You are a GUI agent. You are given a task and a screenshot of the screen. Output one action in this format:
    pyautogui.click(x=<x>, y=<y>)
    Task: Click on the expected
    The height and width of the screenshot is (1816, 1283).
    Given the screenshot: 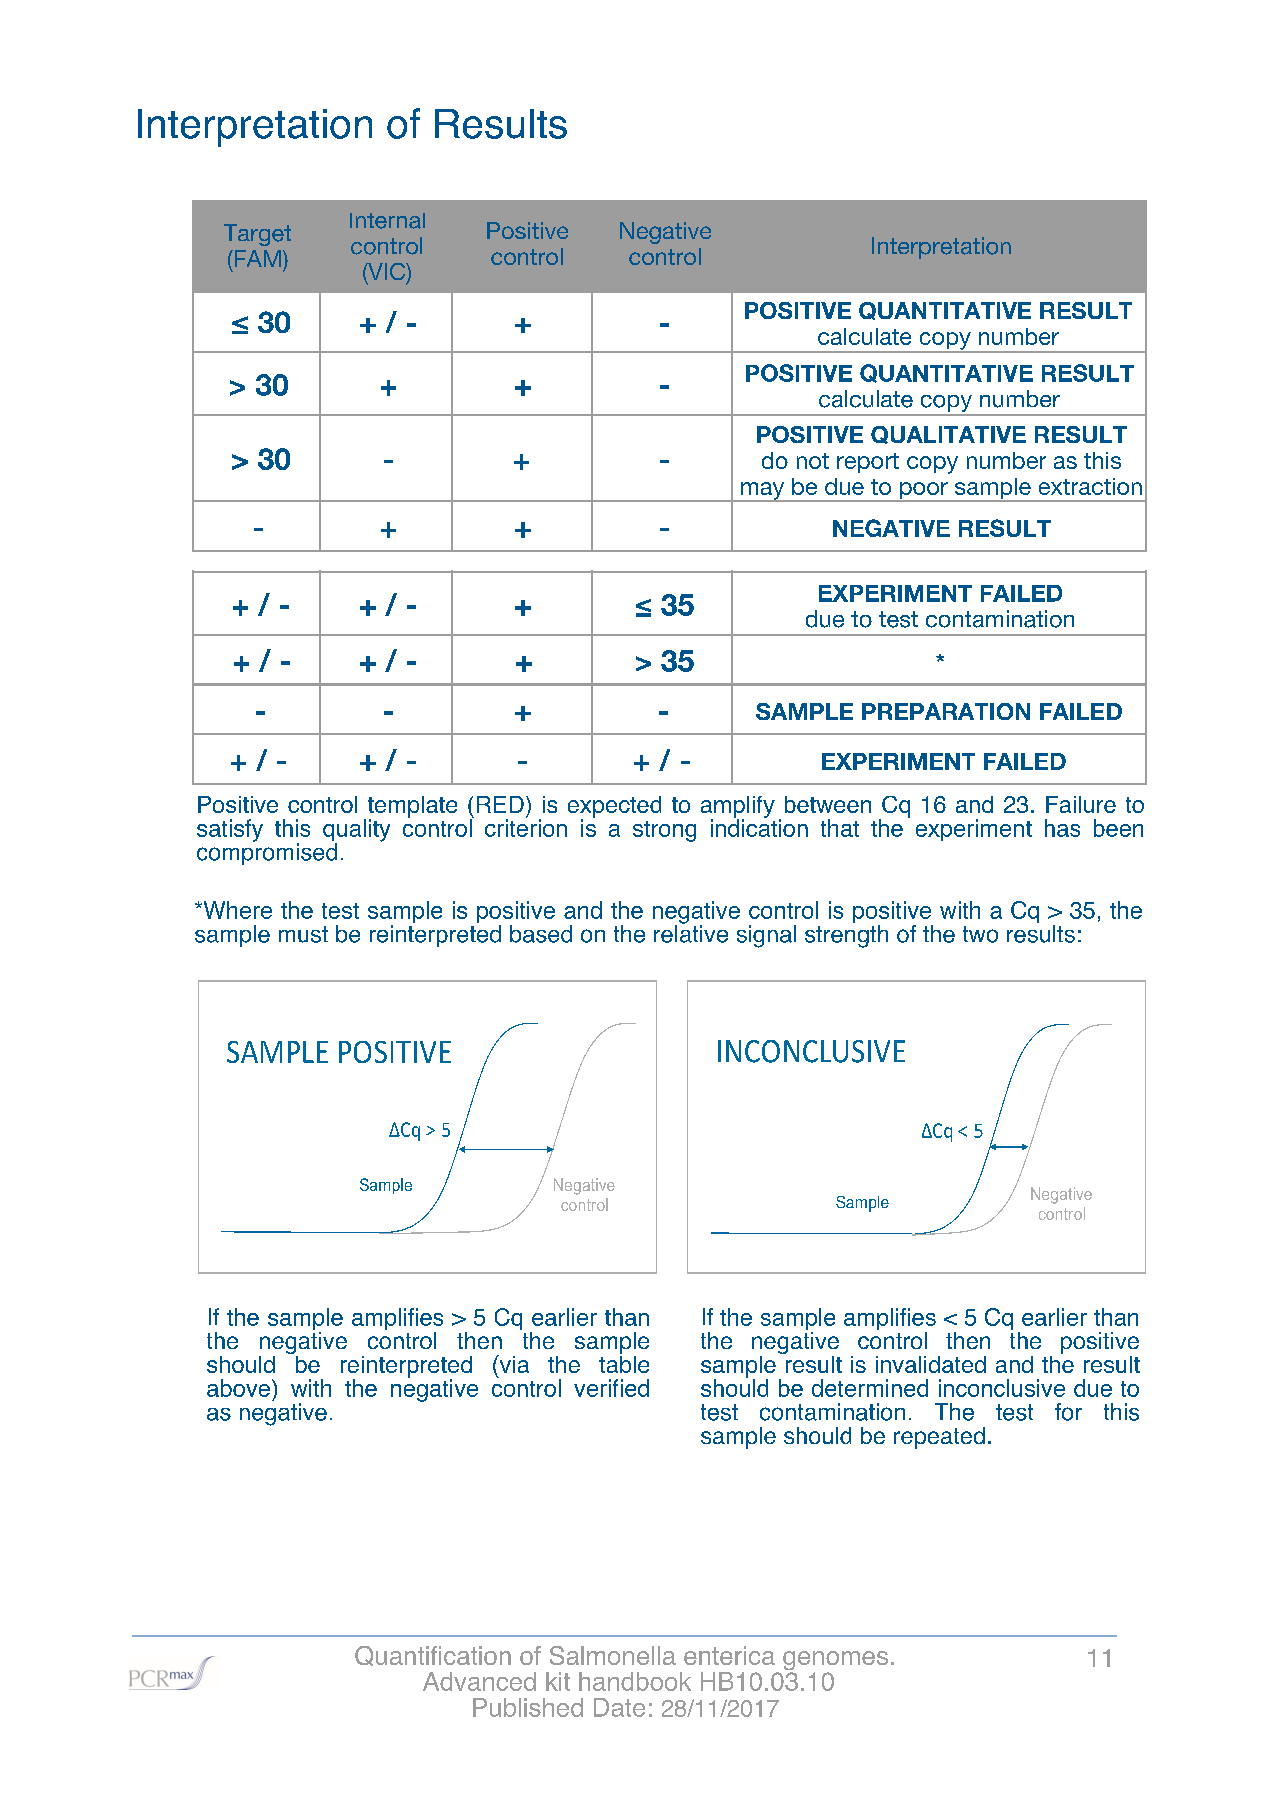 What is the action you would take?
    pyautogui.click(x=614, y=808)
